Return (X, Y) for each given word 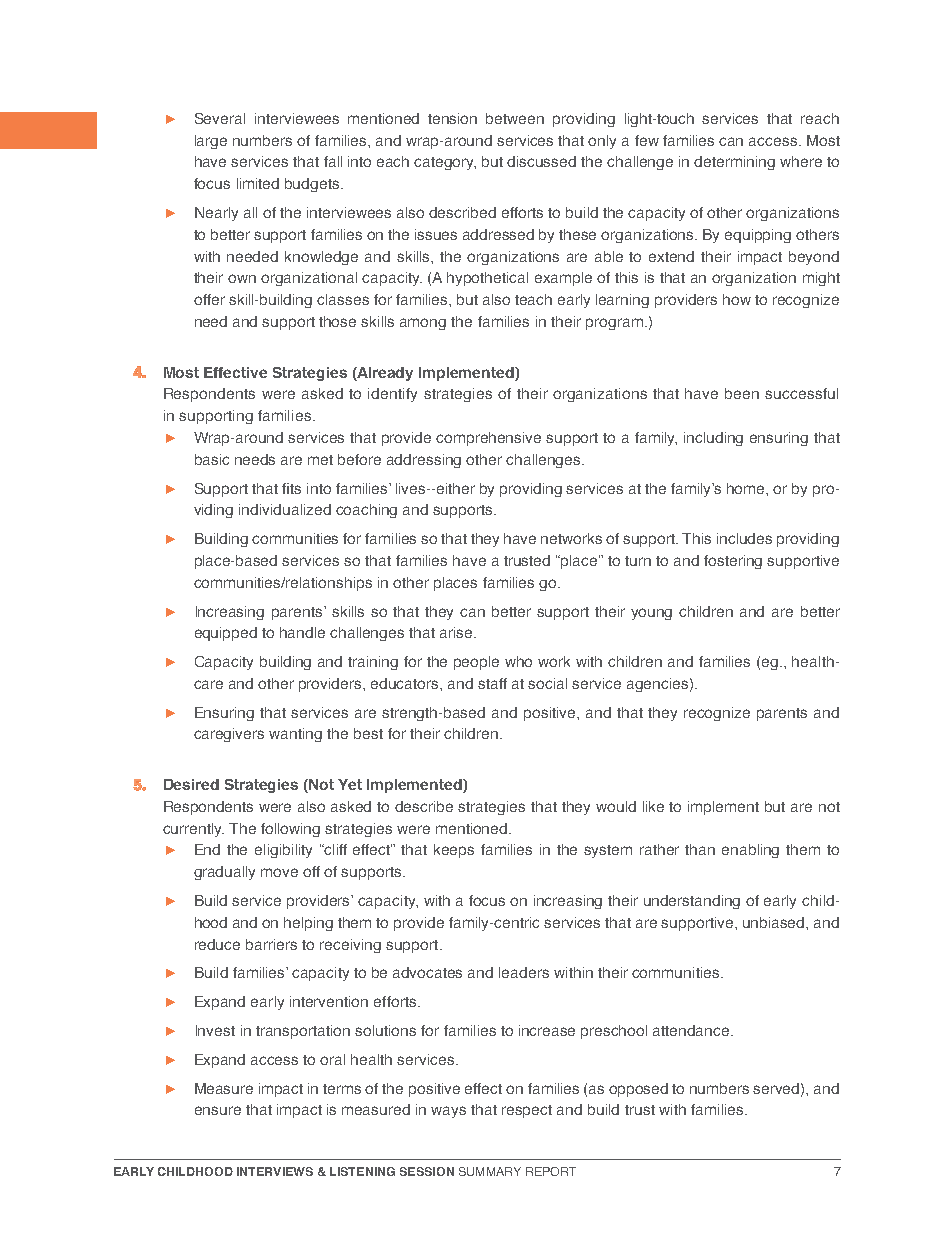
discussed (541, 161)
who (518, 661)
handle (302, 632)
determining (734, 163)
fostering (733, 562)
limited (258, 183)
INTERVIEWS (275, 1171)
